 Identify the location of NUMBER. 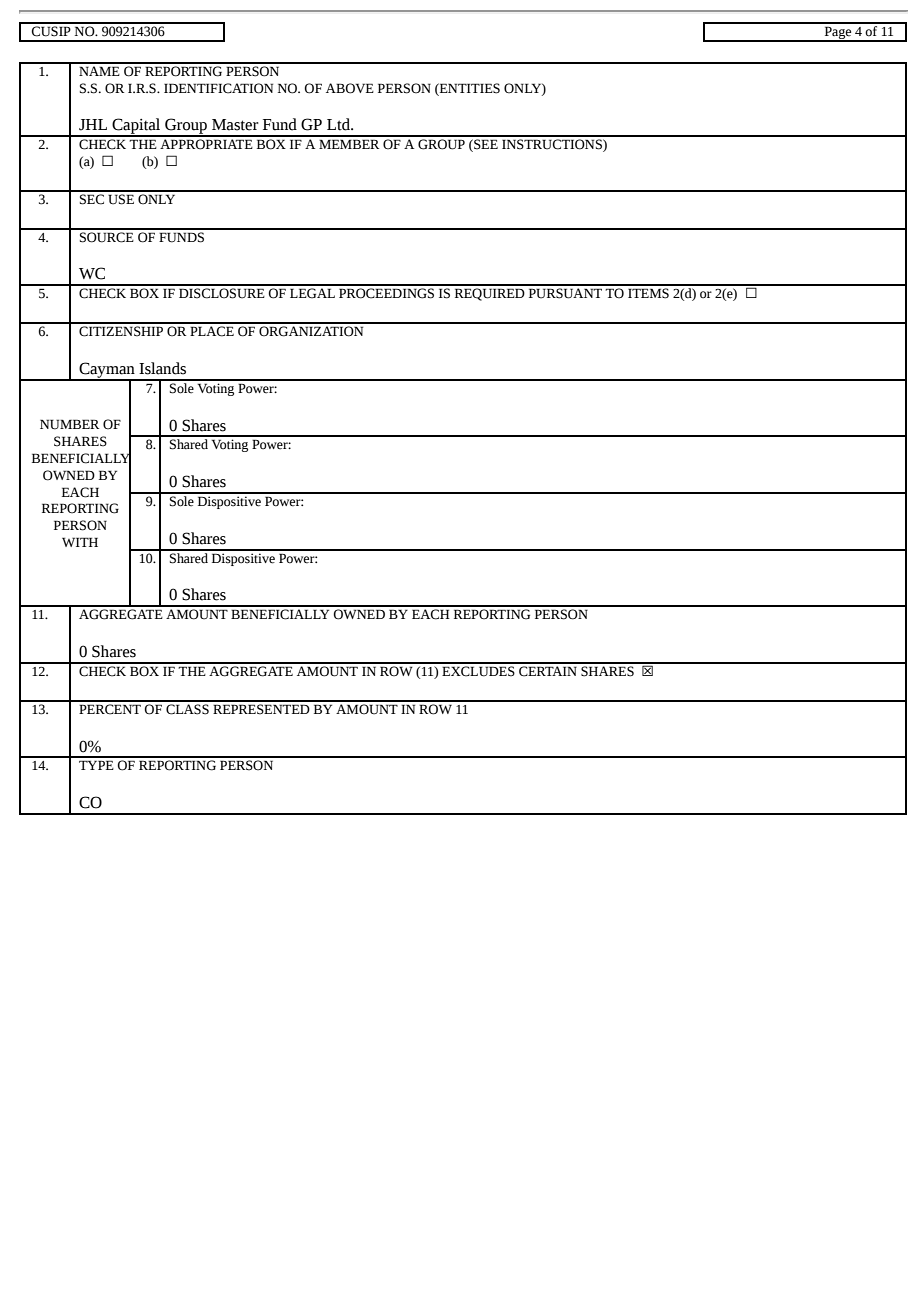
(69, 424).
